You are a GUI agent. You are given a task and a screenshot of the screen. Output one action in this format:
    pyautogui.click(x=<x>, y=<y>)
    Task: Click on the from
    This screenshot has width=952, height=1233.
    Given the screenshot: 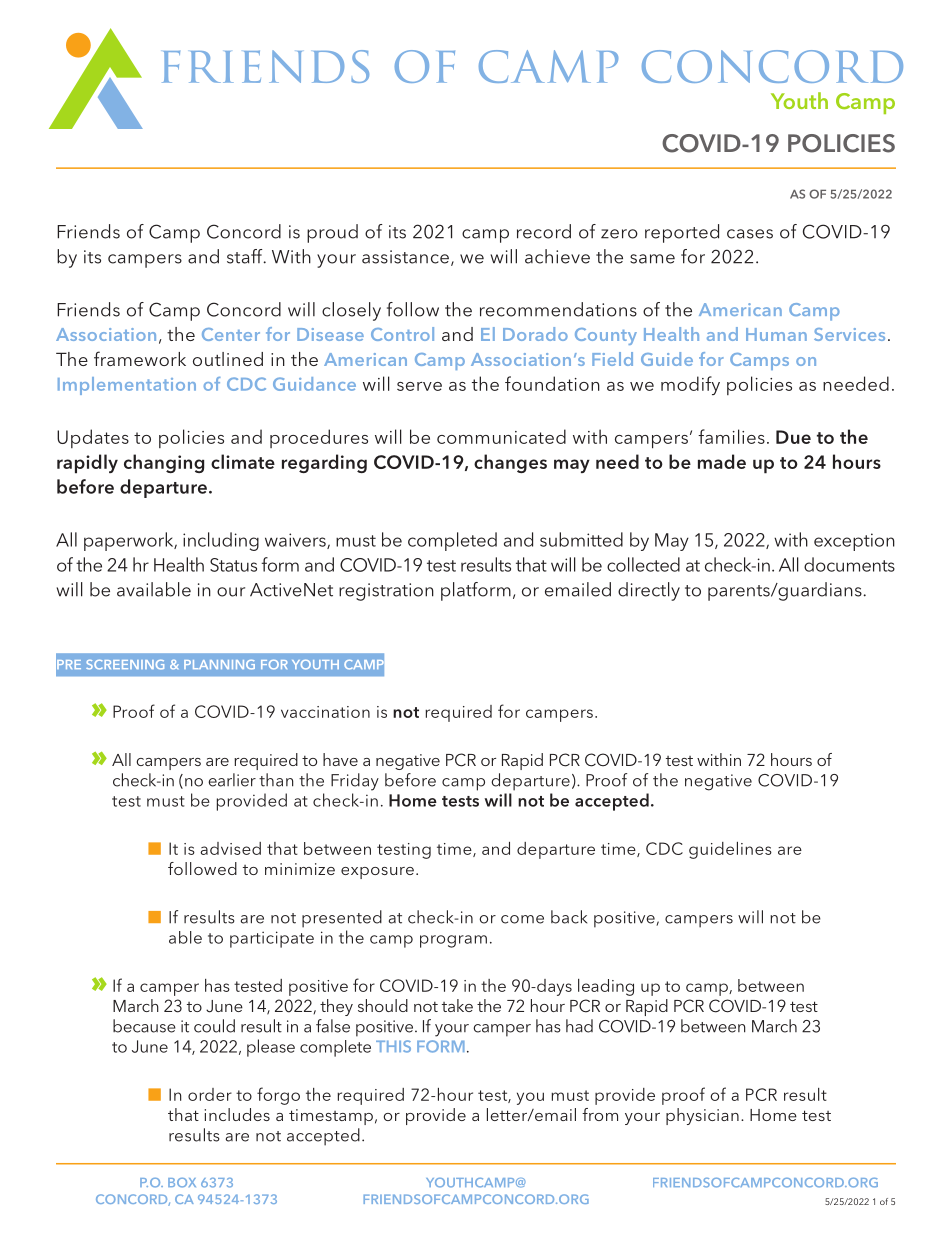 What is the action you would take?
    pyautogui.click(x=600, y=1114)
